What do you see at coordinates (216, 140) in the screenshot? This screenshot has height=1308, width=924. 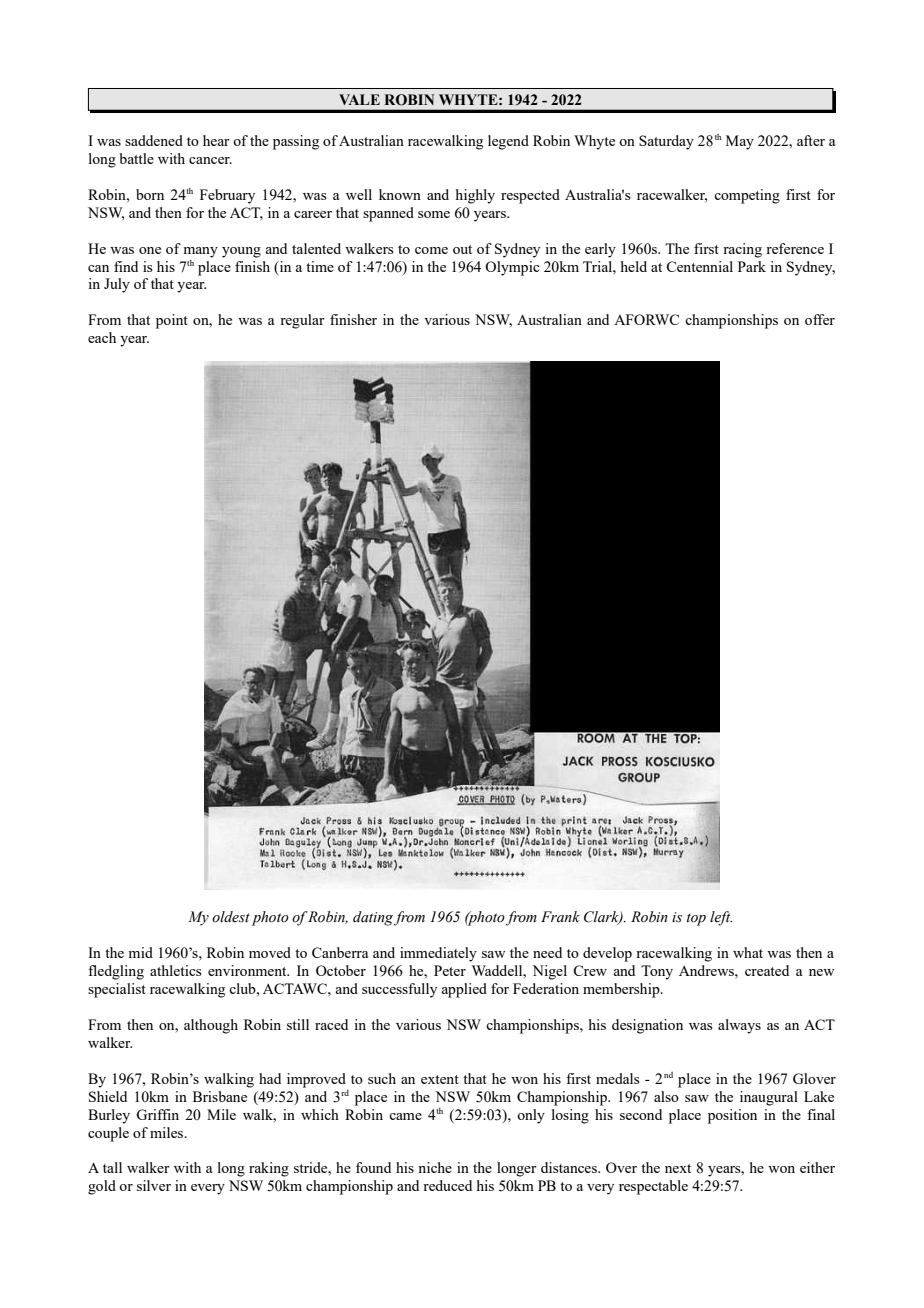 I see `hear` at bounding box center [216, 140].
